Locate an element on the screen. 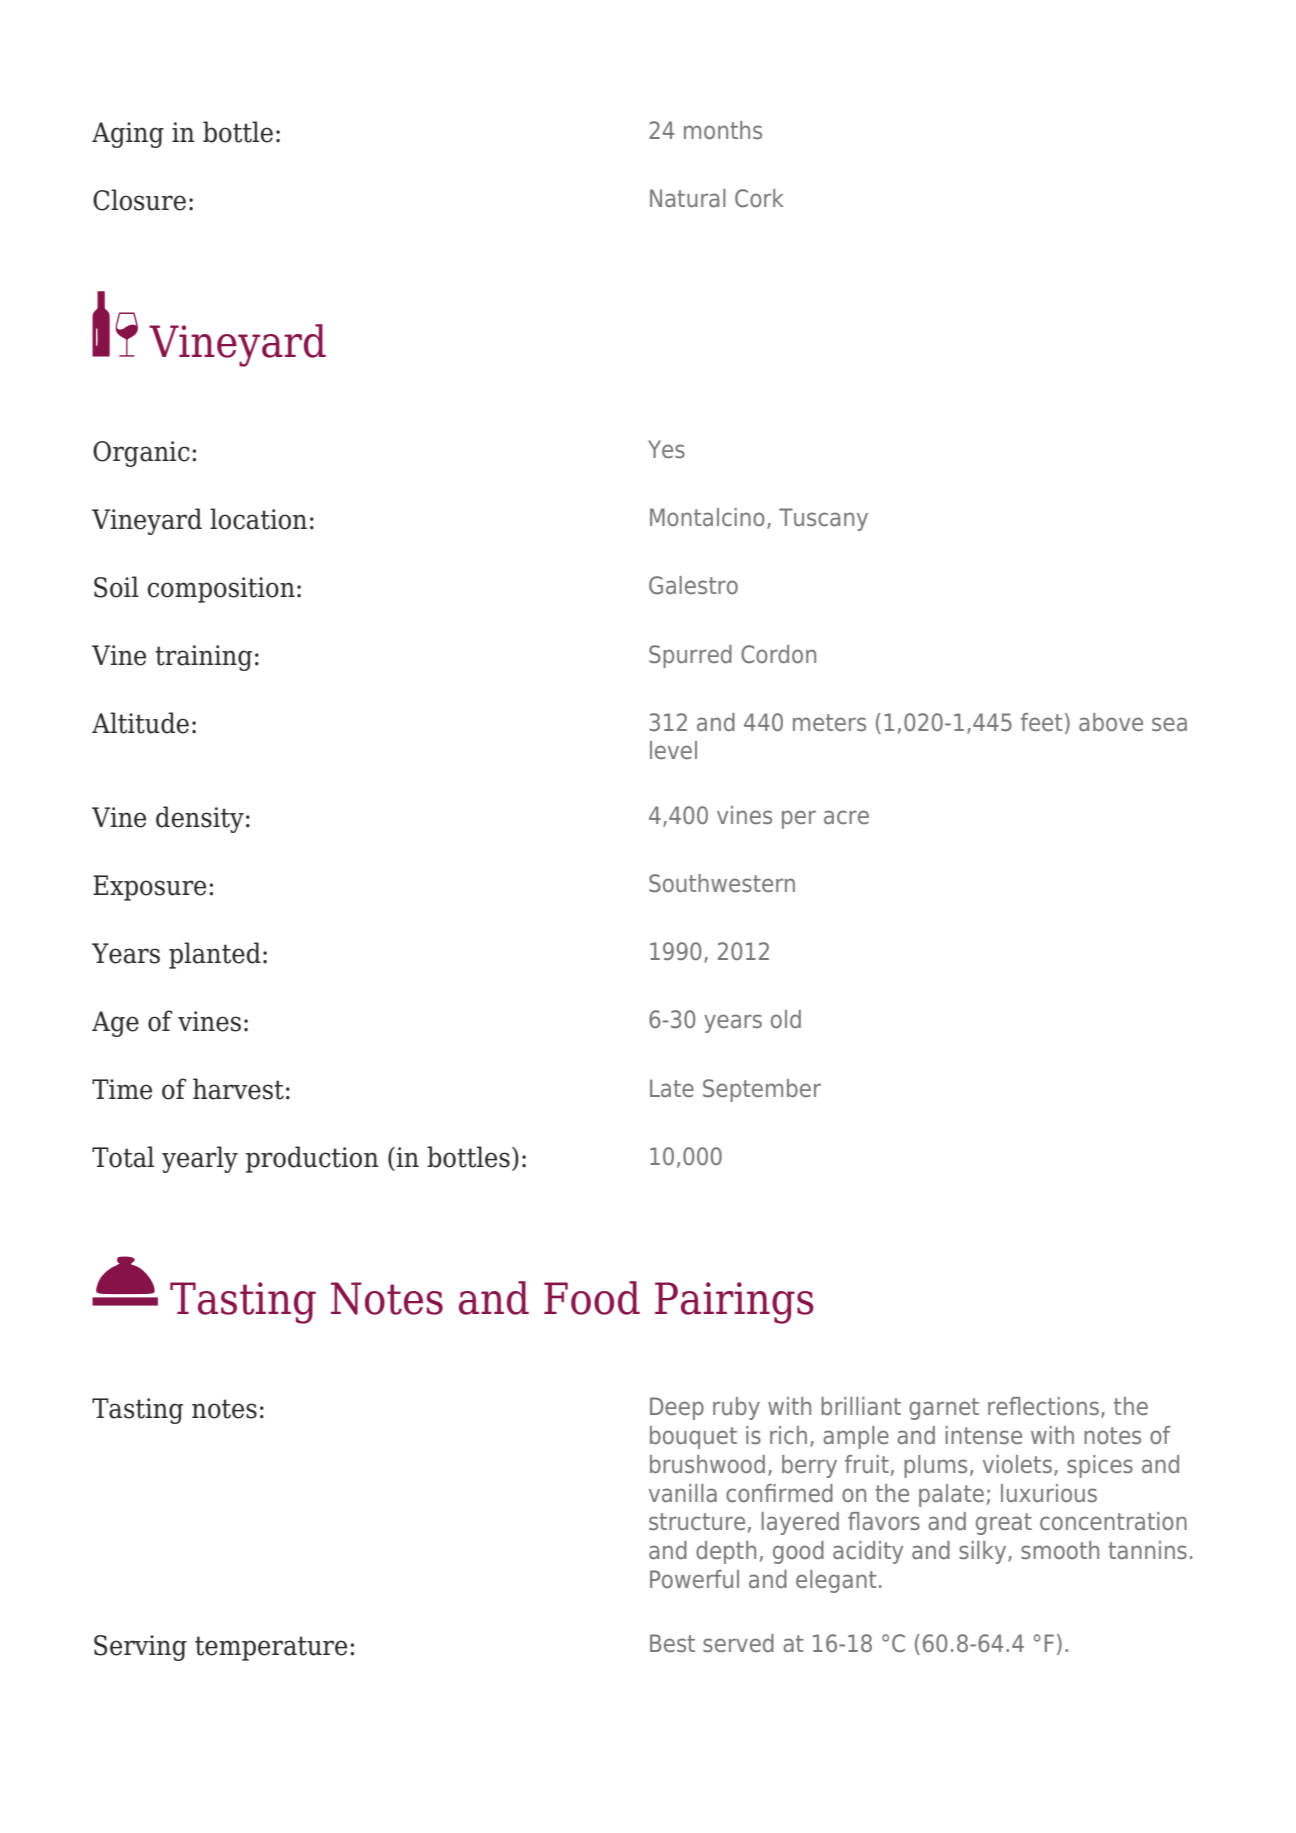 The width and height of the screenshot is (1296, 1833). feet is located at coordinates (1041, 722).
